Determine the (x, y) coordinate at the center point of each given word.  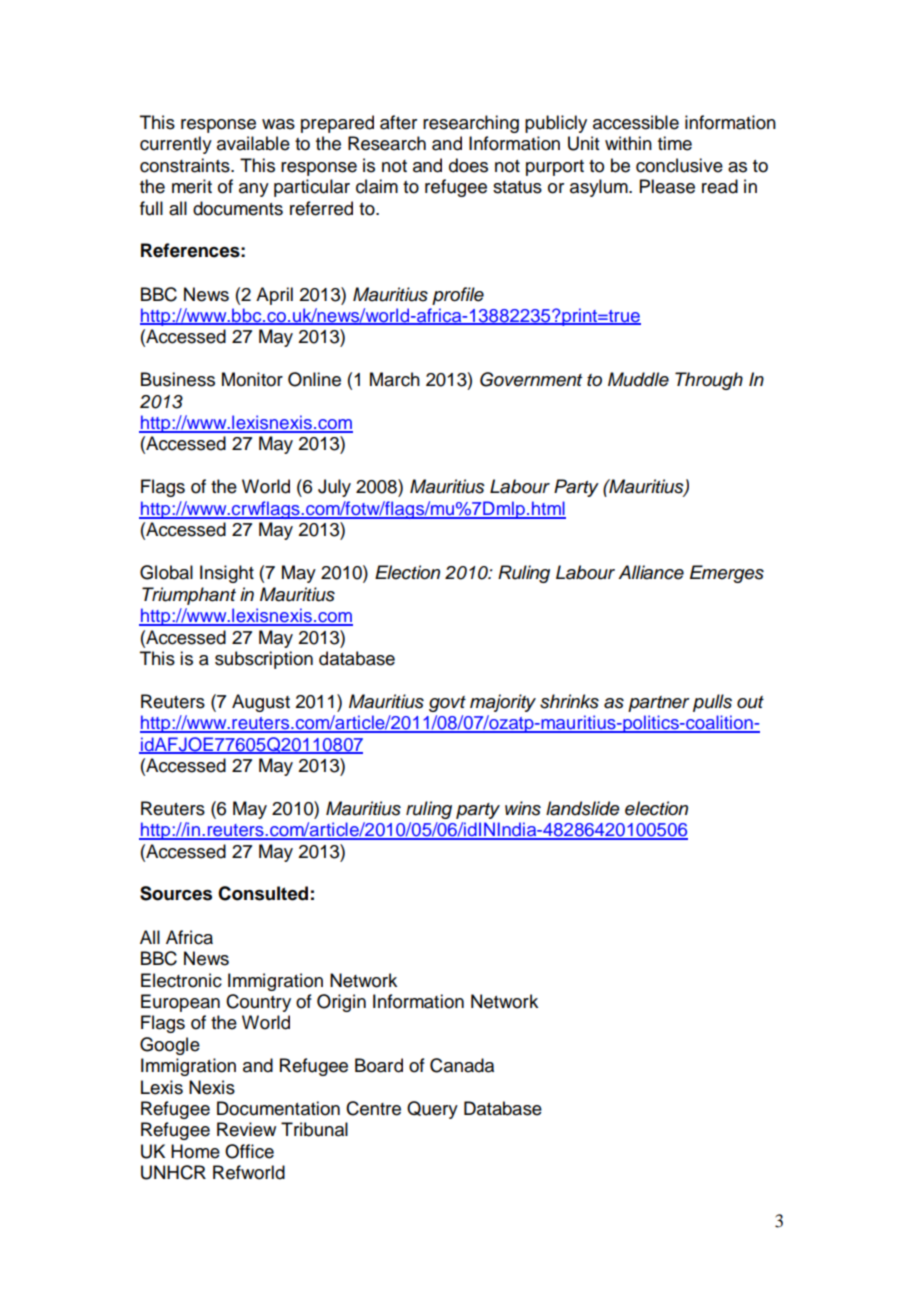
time (675, 143)
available (253, 143)
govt (447, 704)
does (468, 165)
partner (659, 704)
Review (246, 1129)
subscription (264, 660)
